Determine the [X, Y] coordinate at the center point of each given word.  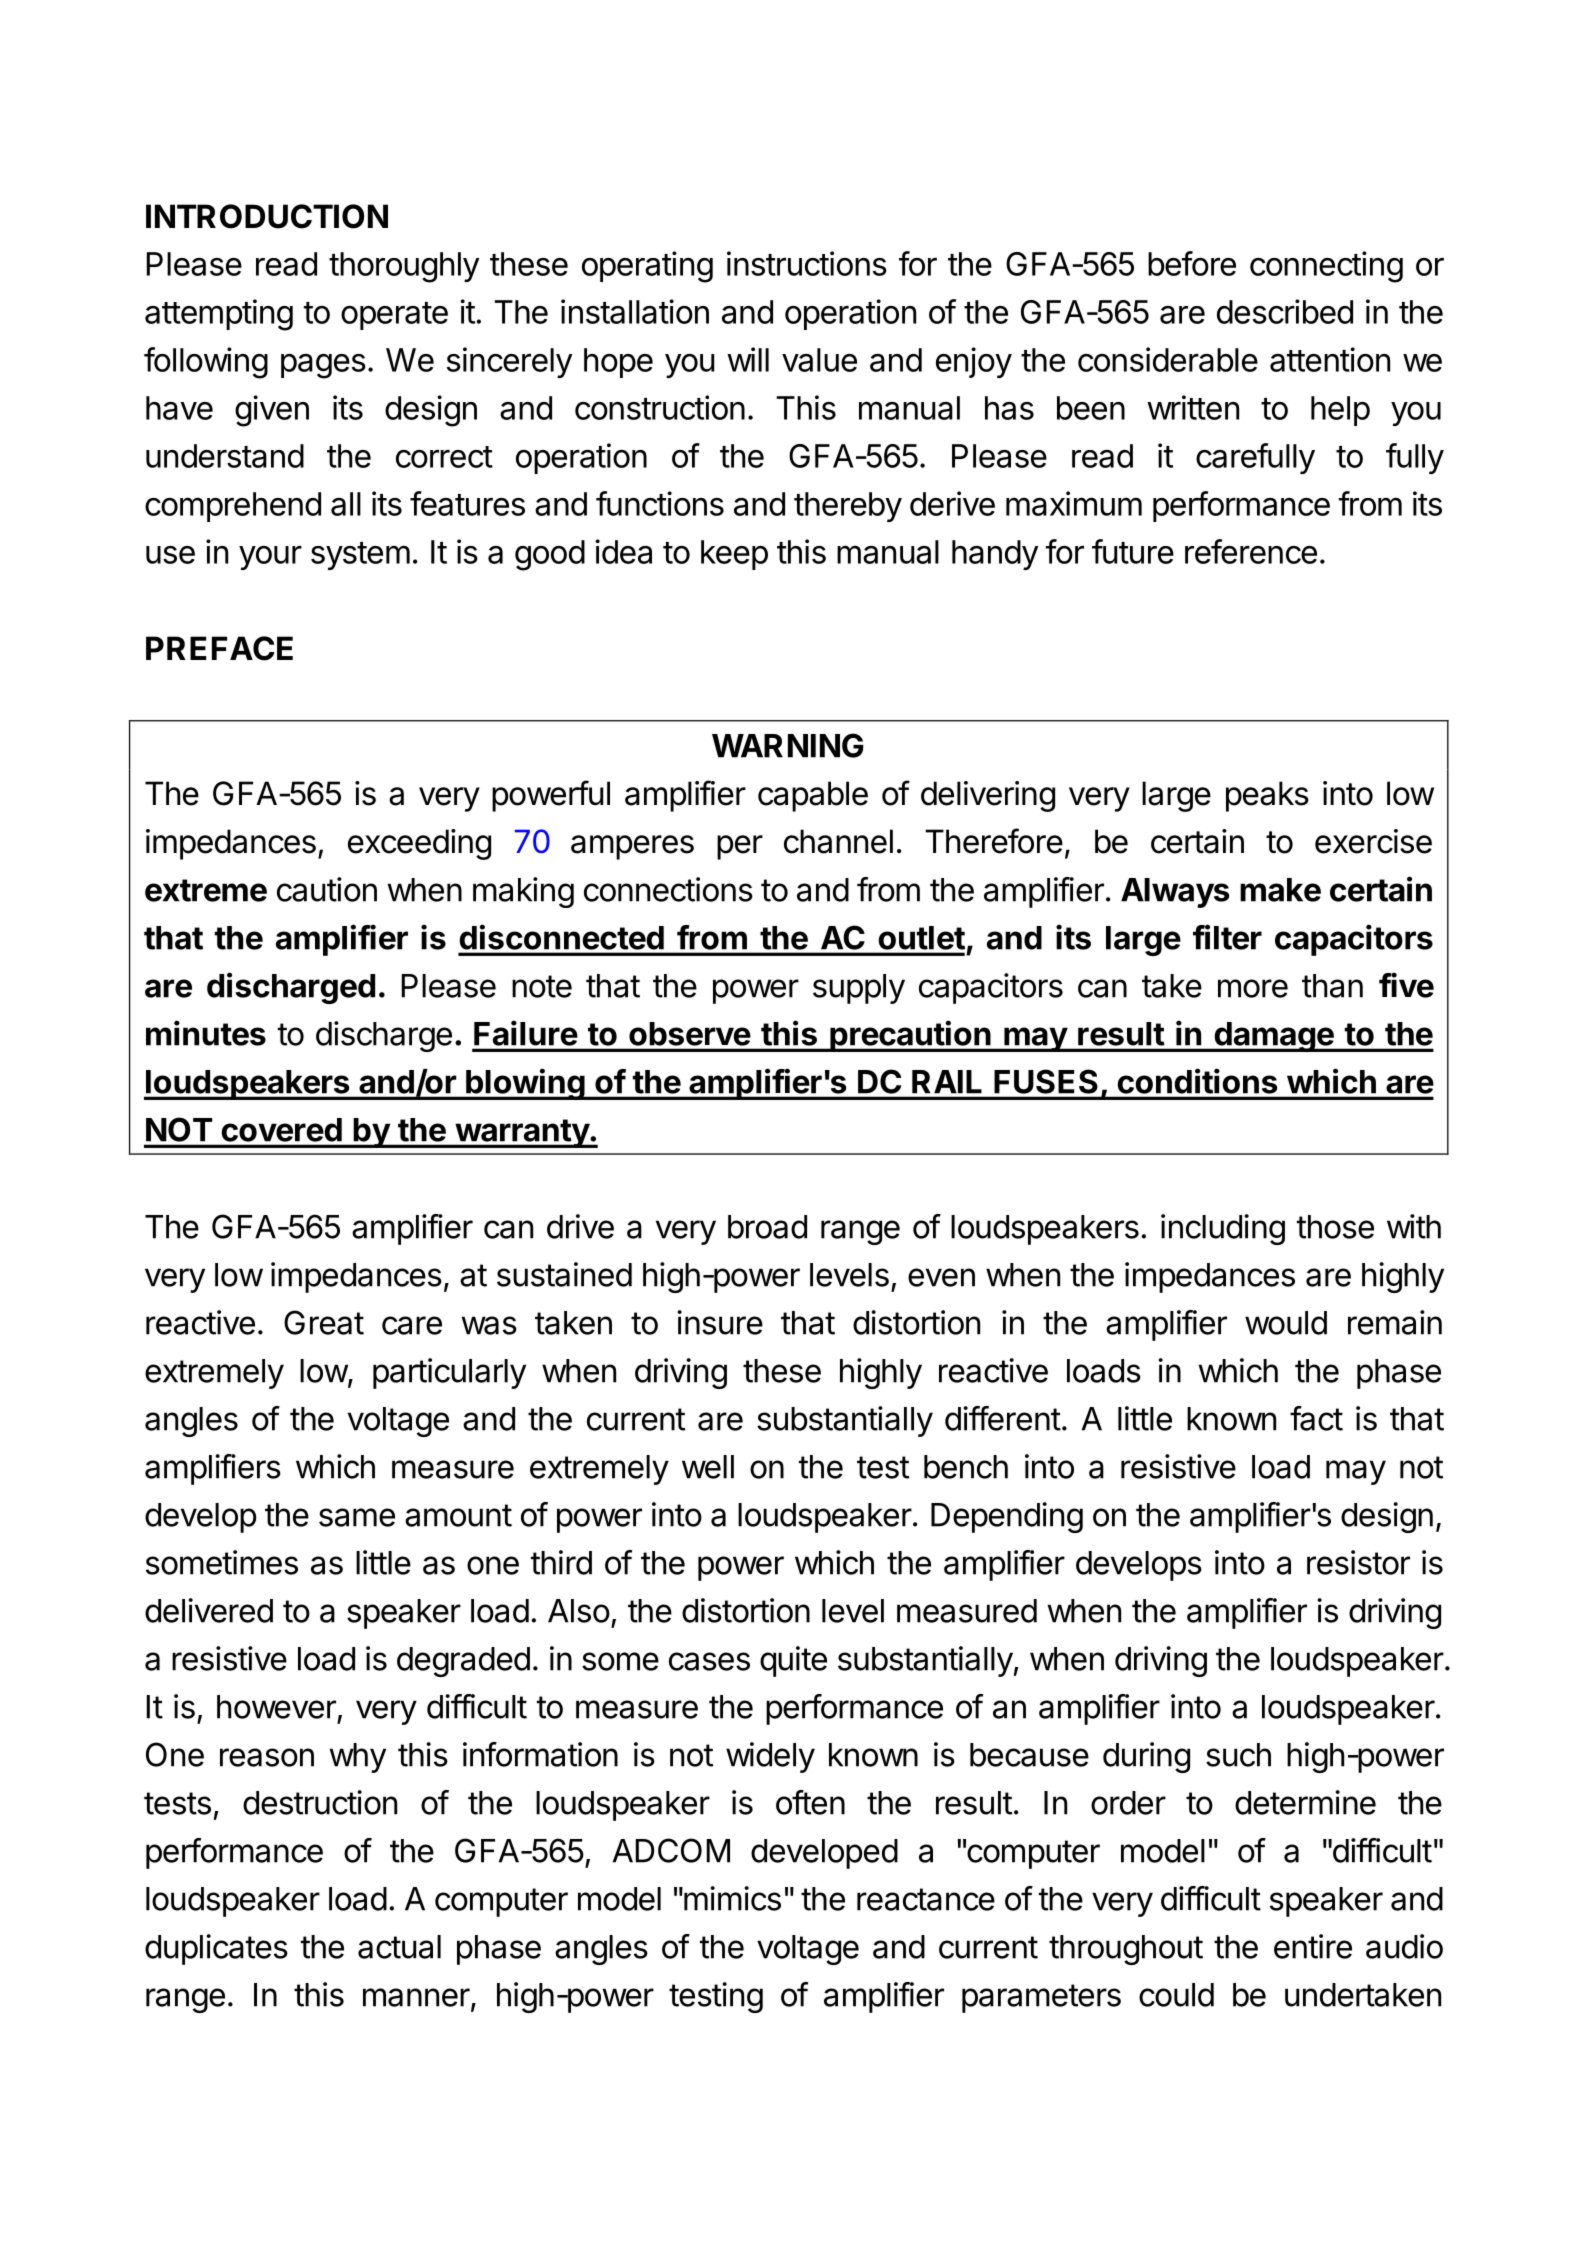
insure [720, 1322]
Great [324, 1322]
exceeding [419, 844]
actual [399, 1947]
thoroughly [404, 267]
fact [1316, 1418]
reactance [926, 1899]
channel [838, 841]
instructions [807, 263]
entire [1313, 1946]
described [1285, 311]
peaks [1267, 796]
